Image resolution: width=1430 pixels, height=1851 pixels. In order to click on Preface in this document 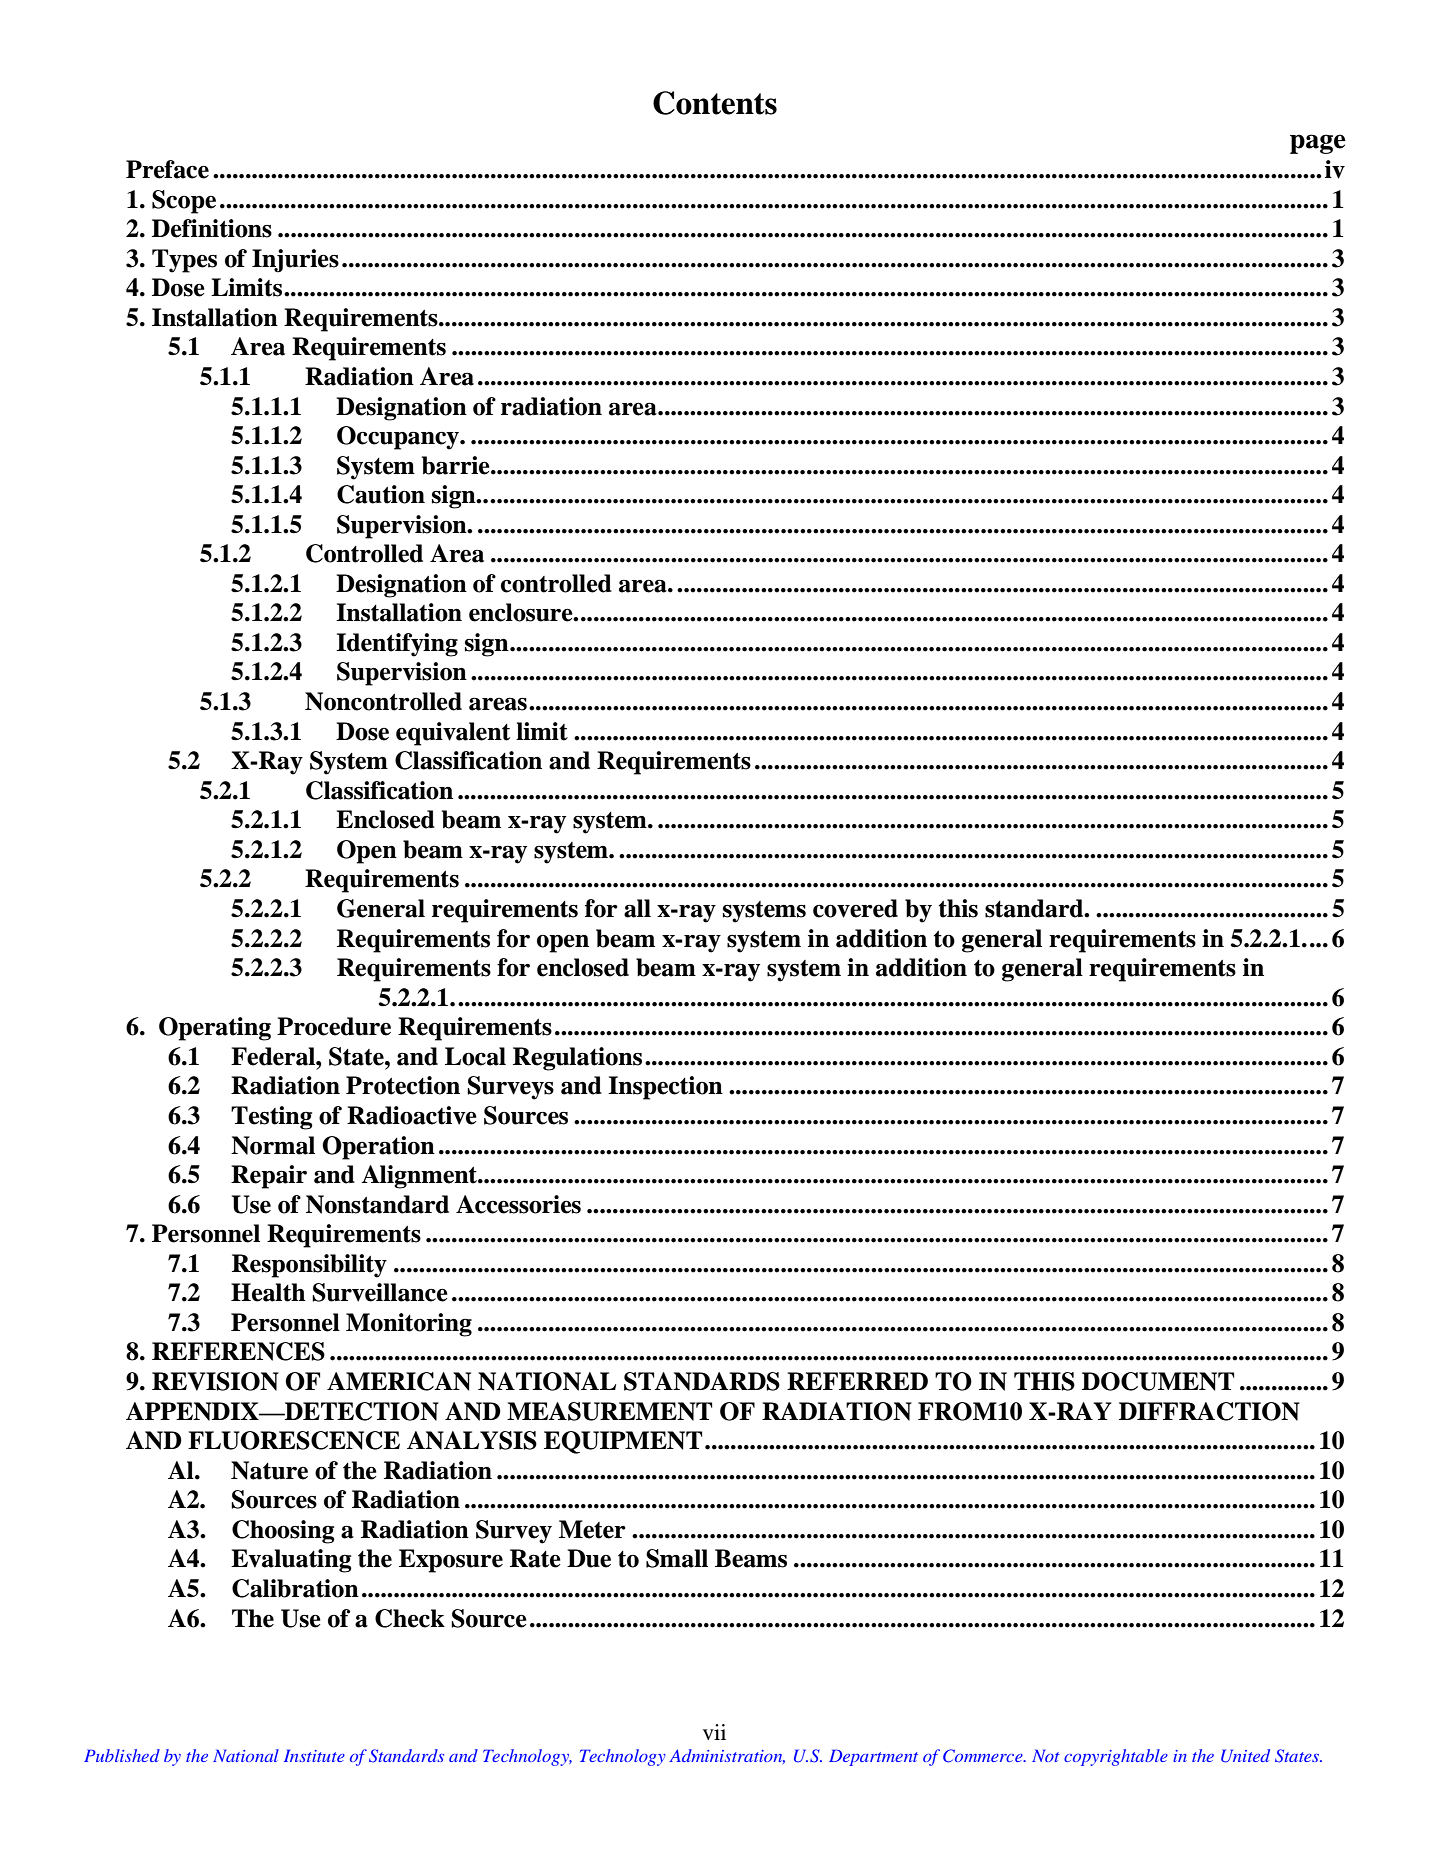, I will do `click(167, 169)`.
